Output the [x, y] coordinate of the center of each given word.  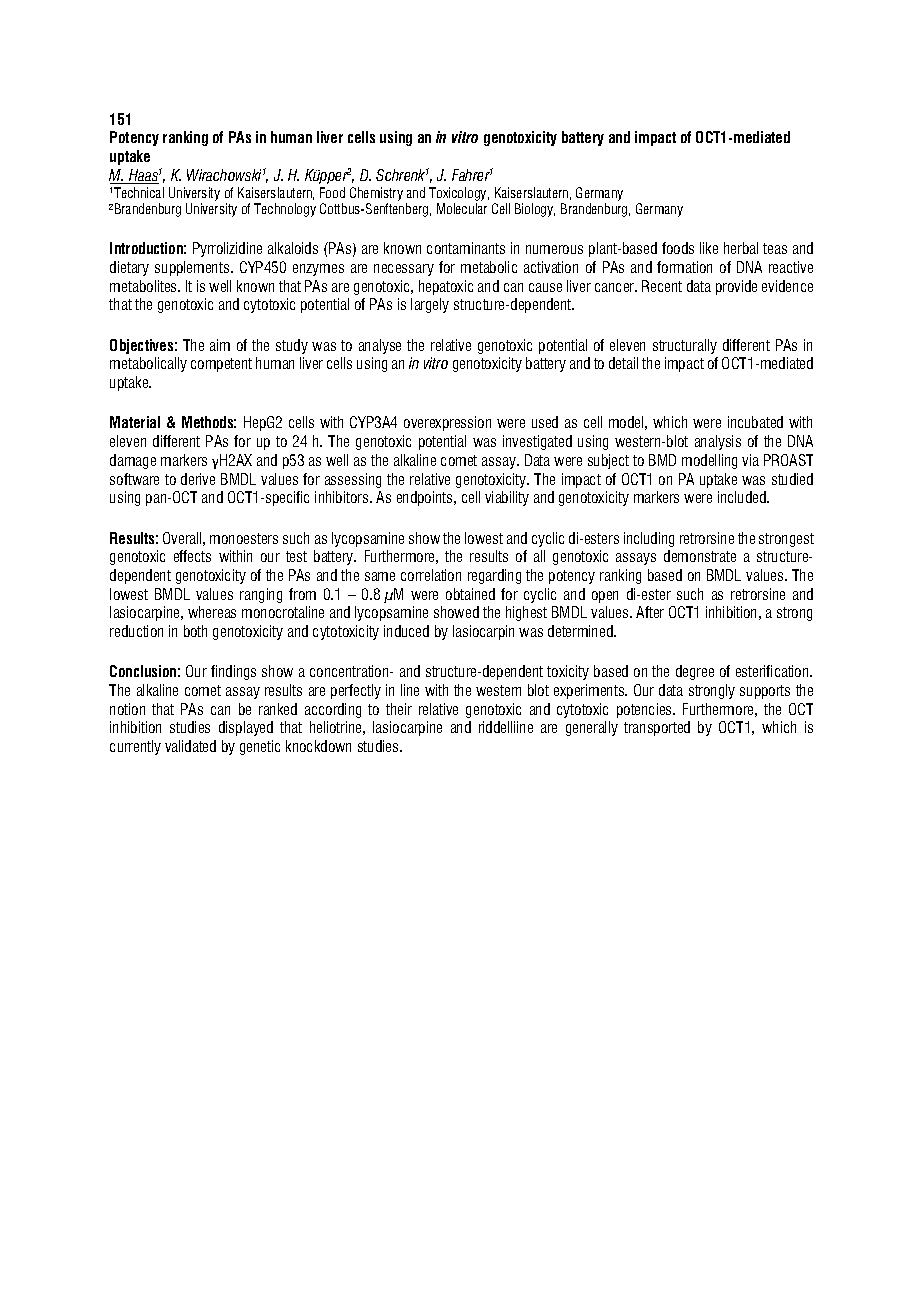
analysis [718, 442]
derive [198, 479]
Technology [285, 210]
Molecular [462, 208]
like [709, 248]
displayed [246, 728]
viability [507, 498]
